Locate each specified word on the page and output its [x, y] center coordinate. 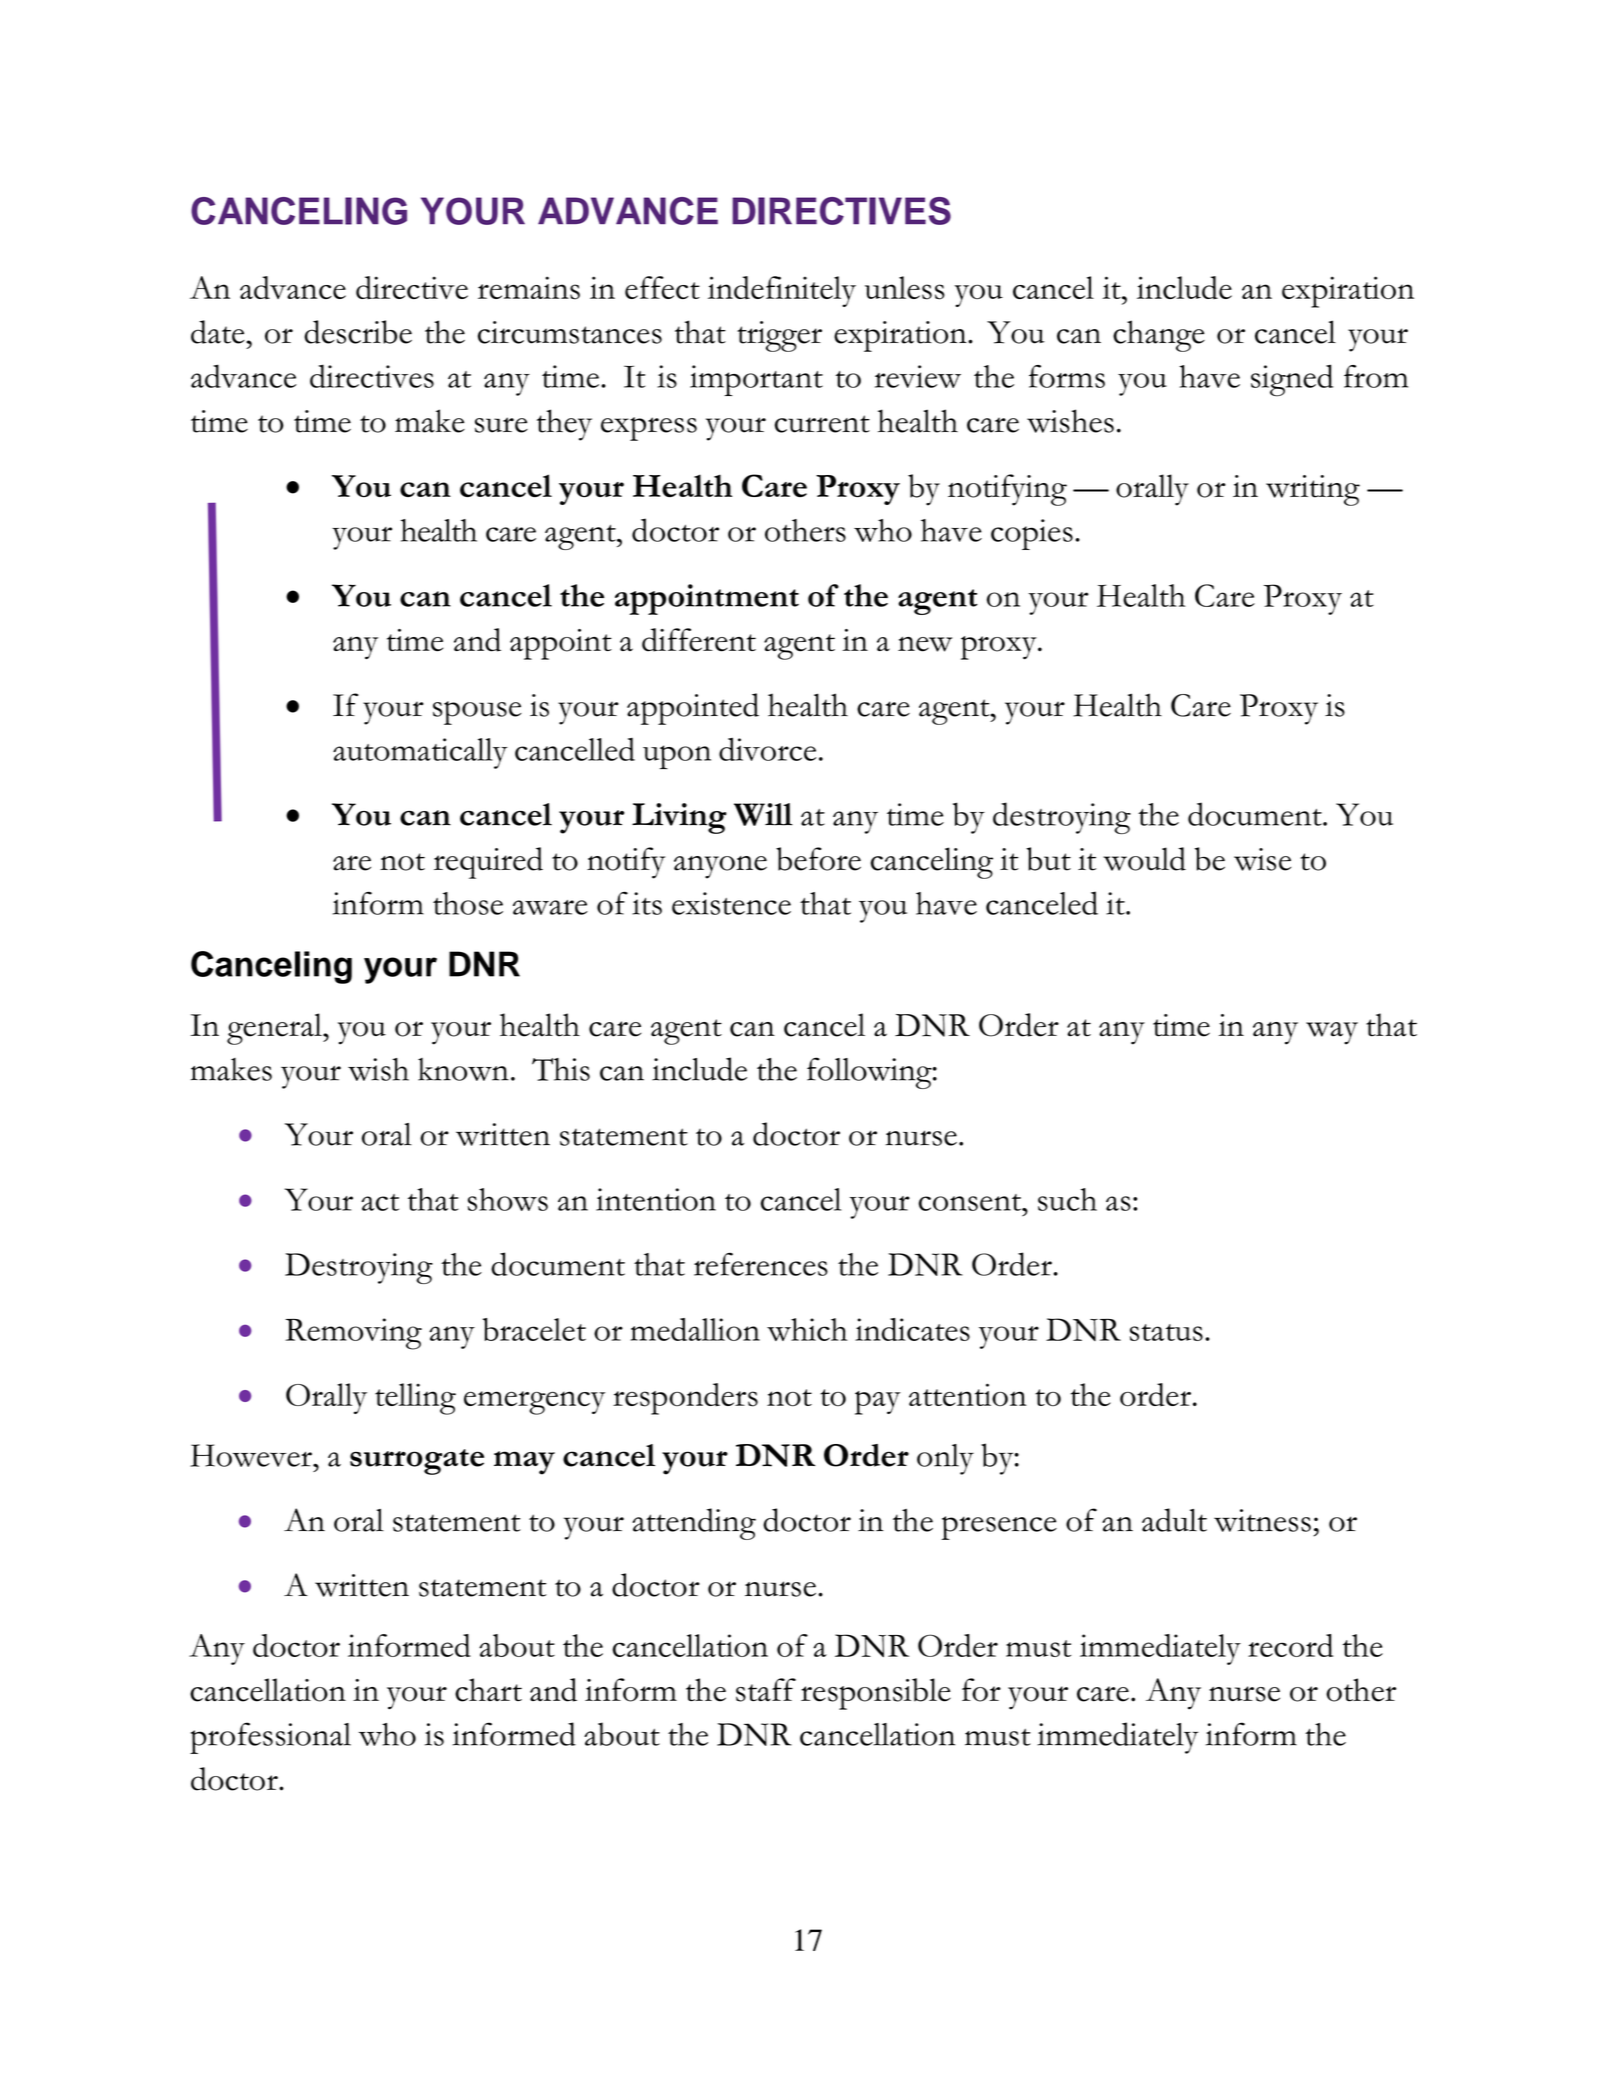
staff [766, 1690]
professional [270, 1738]
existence [731, 903]
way [1332, 1033]
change [1159, 336]
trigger [779, 336]
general [275, 1029]
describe [358, 332]
